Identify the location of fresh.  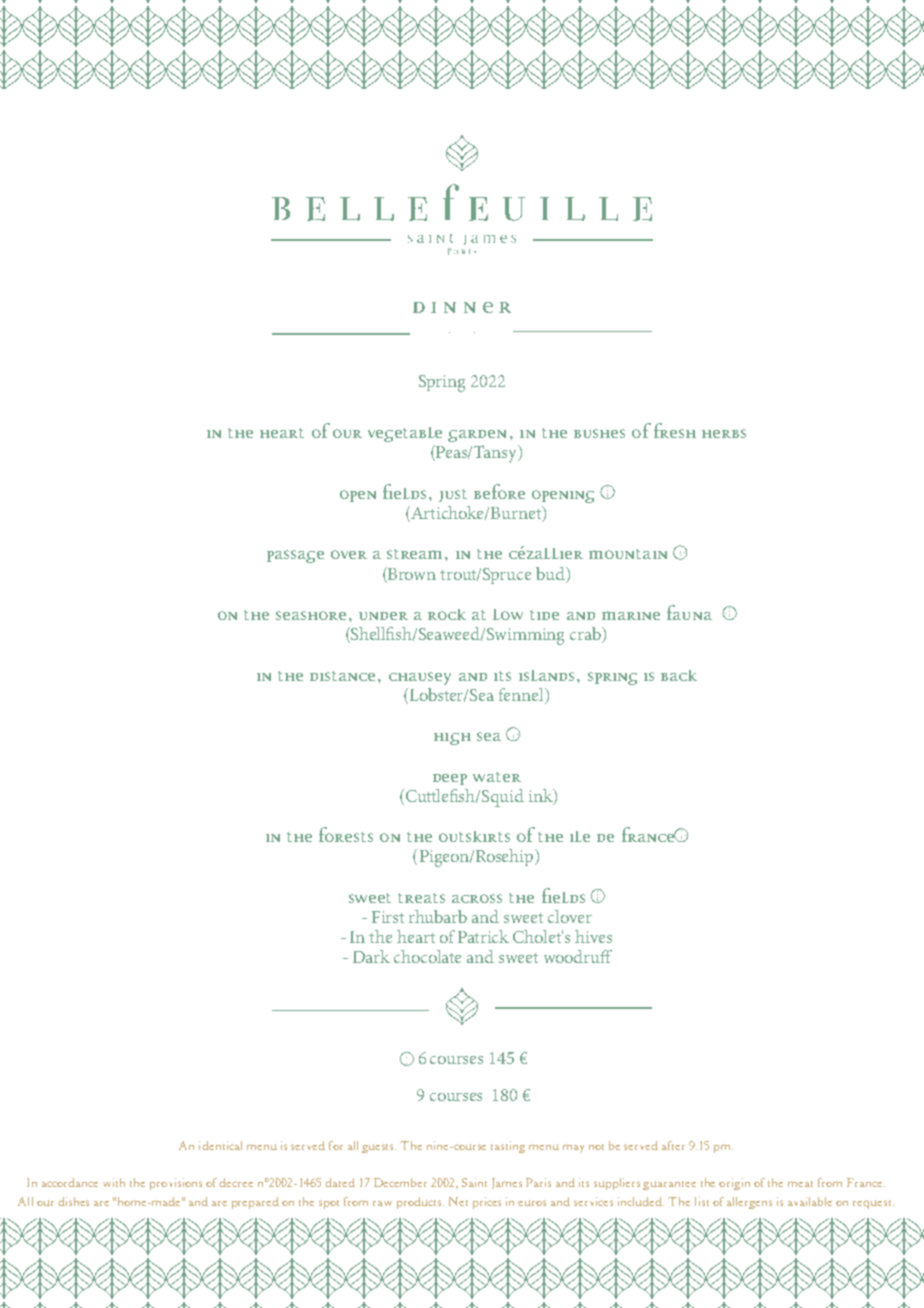
(675, 430).
